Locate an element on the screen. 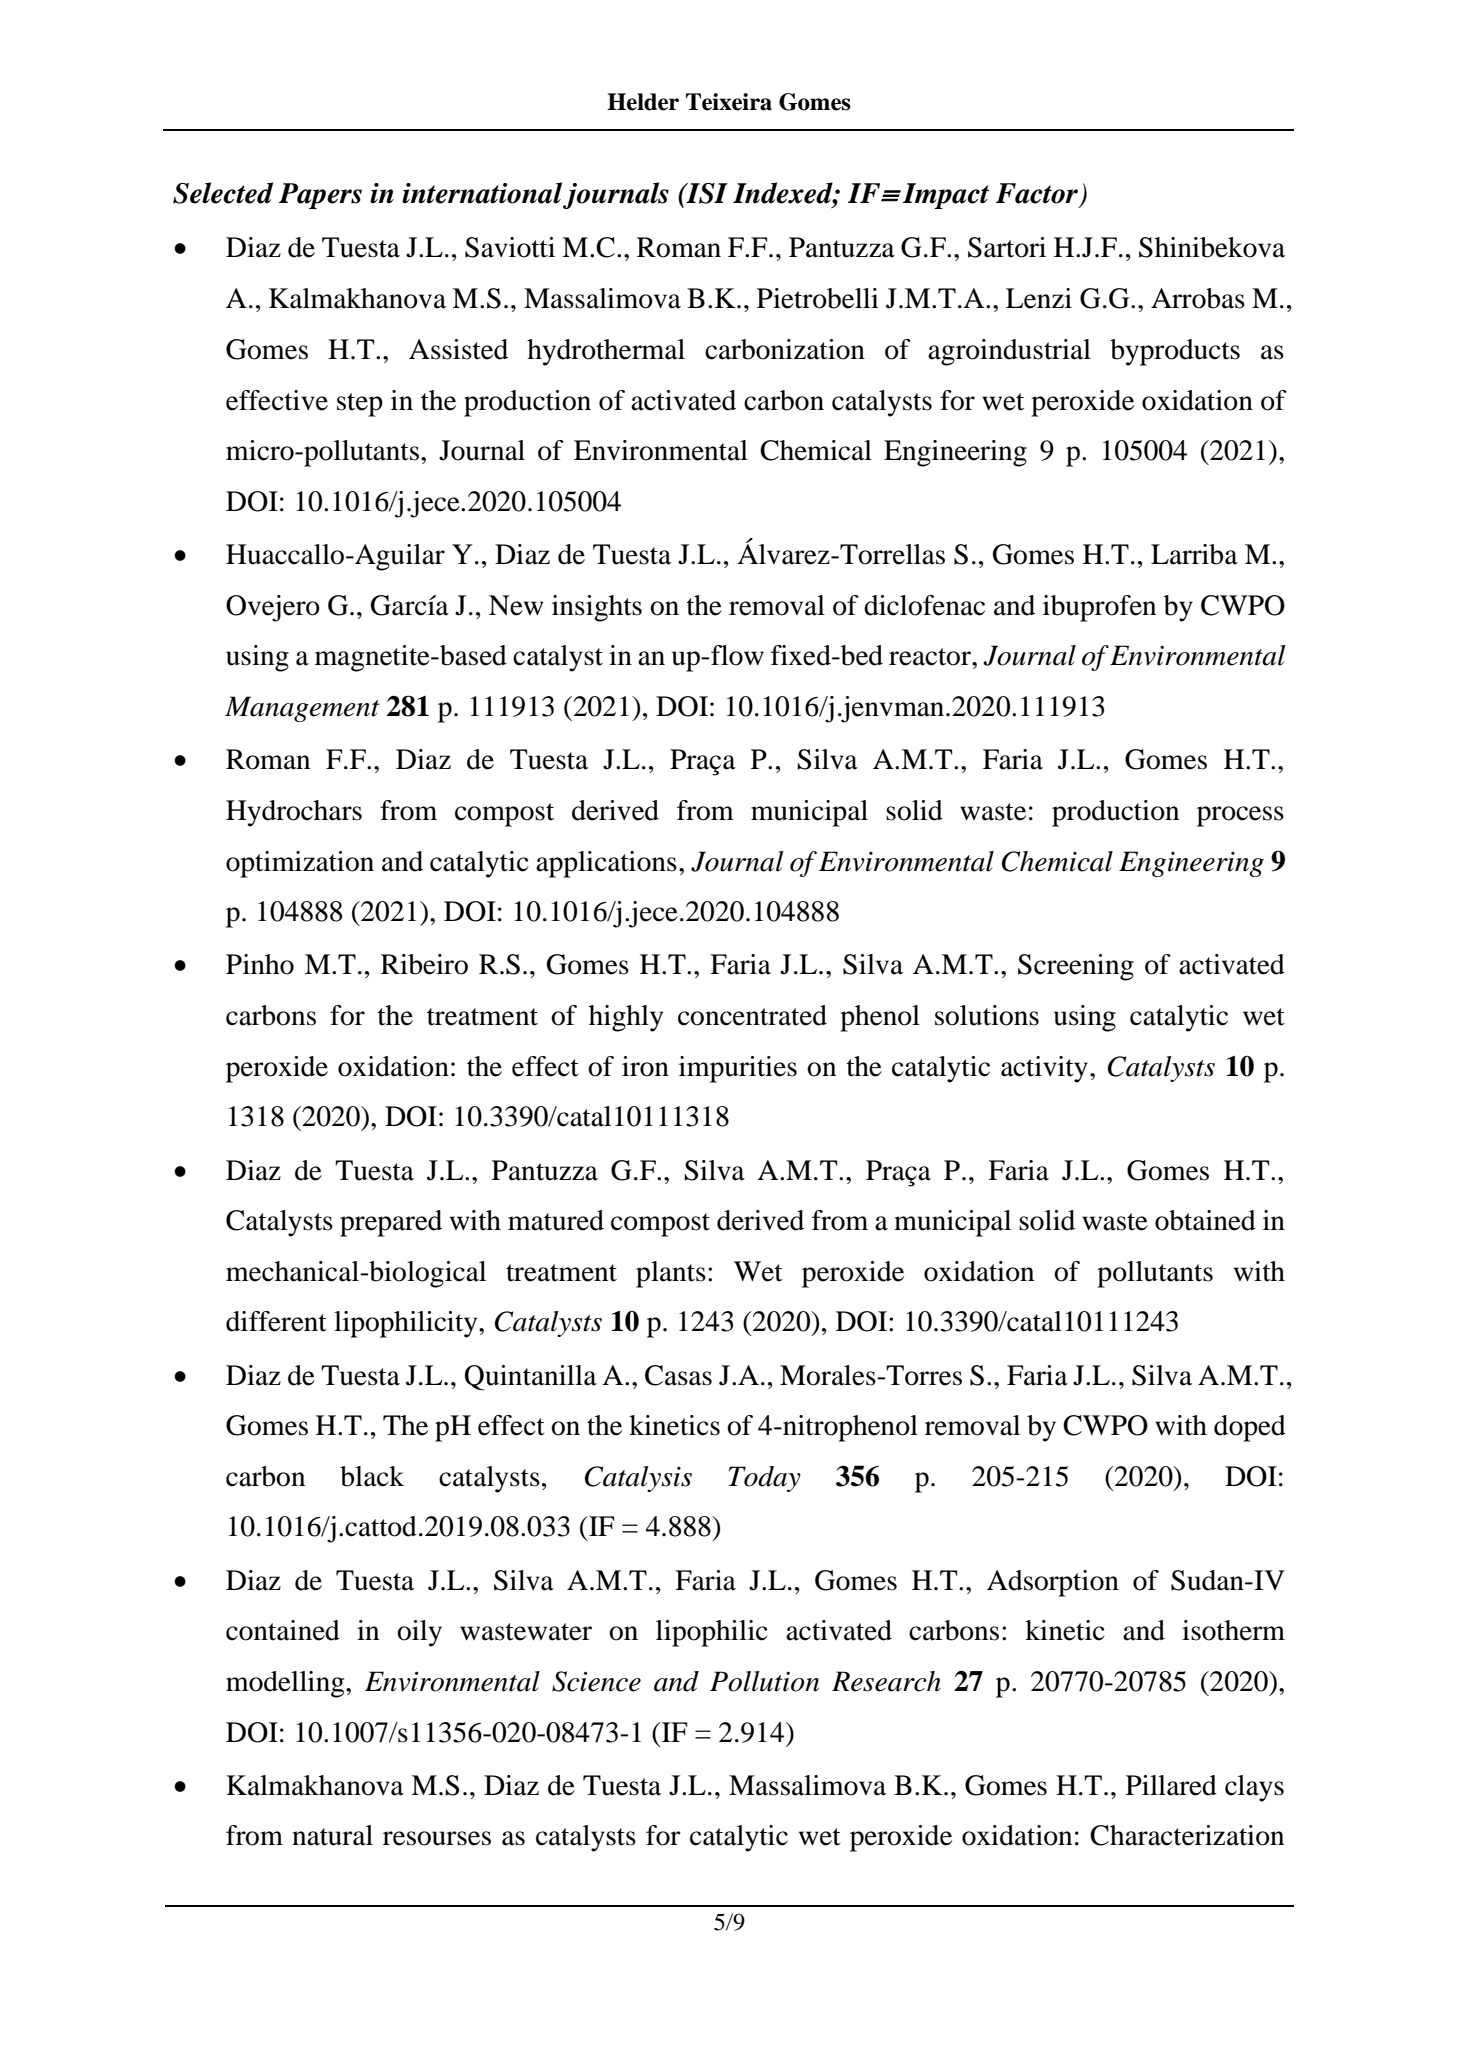  Screening is located at coordinates (1076, 967).
